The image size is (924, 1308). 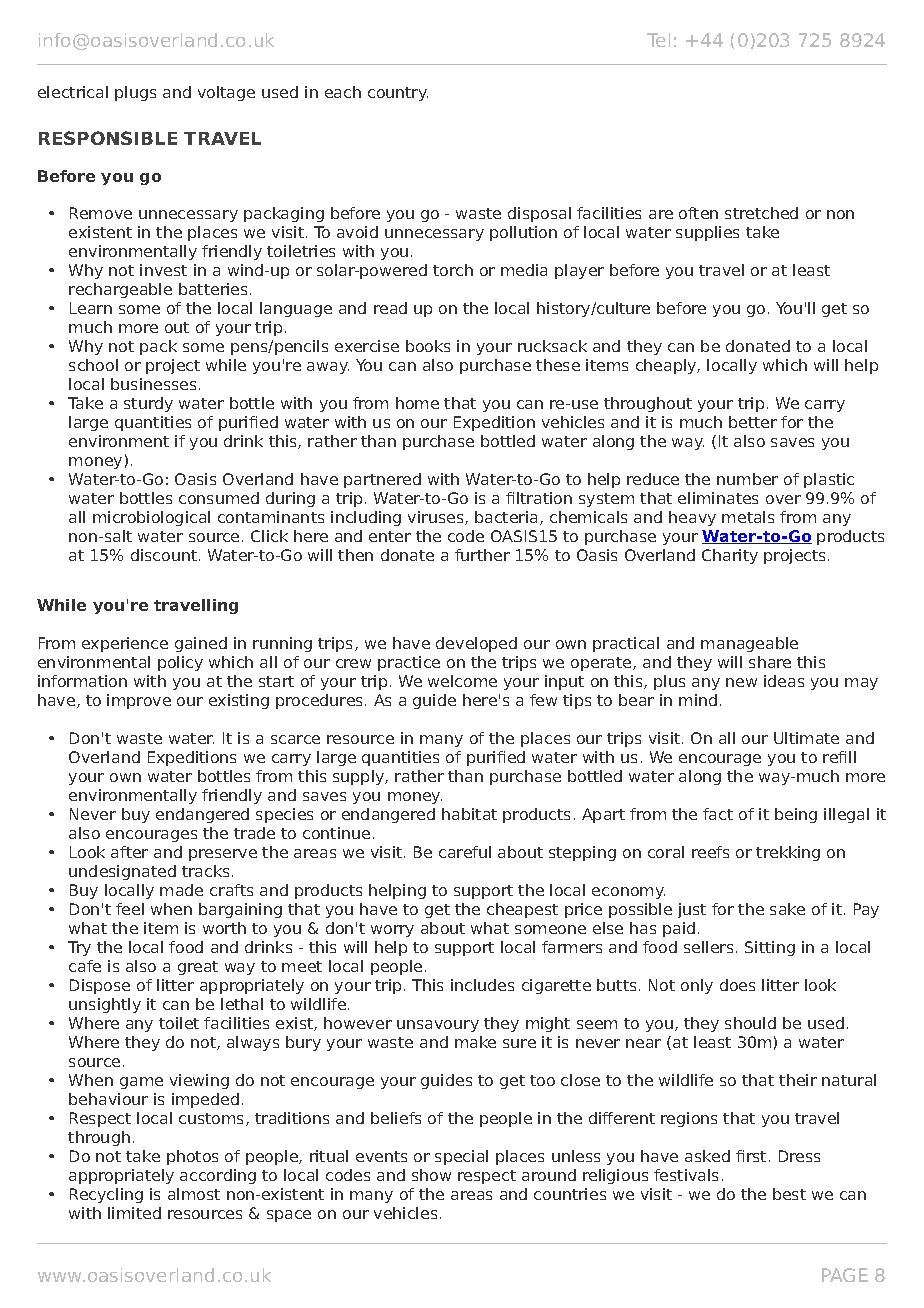 What do you see at coordinates (761, 213) in the screenshot?
I see `stretched` at bounding box center [761, 213].
